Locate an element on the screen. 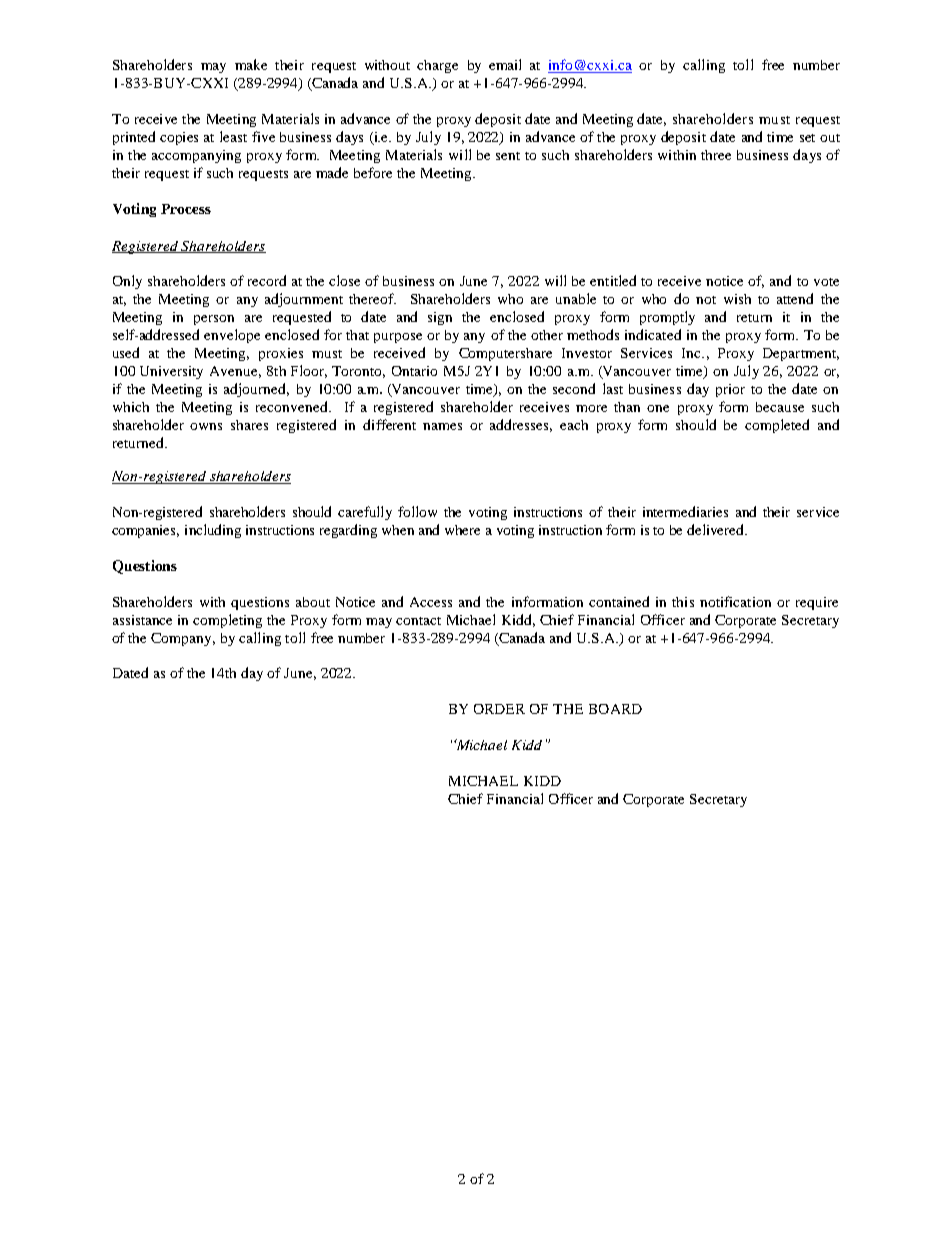 Image resolution: width=952 pixels, height=1233 pixels. make is located at coordinates (251, 64).
